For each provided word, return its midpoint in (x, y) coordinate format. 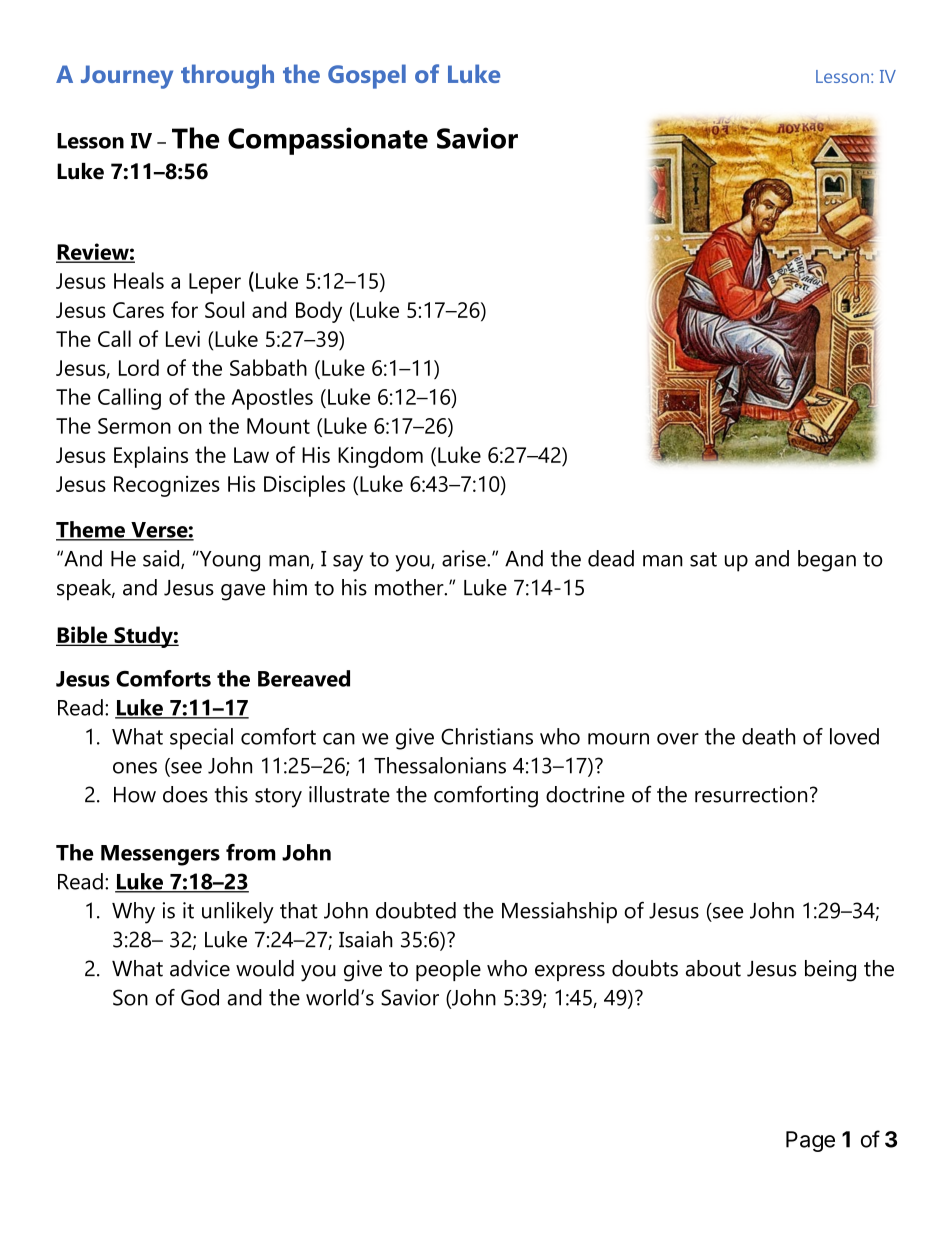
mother (410, 587)
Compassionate (328, 141)
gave (243, 592)
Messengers (160, 855)
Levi (183, 339)
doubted (416, 910)
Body (319, 312)
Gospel (367, 76)
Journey (127, 77)
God (200, 997)
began (827, 561)
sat (703, 559)
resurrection (751, 794)
